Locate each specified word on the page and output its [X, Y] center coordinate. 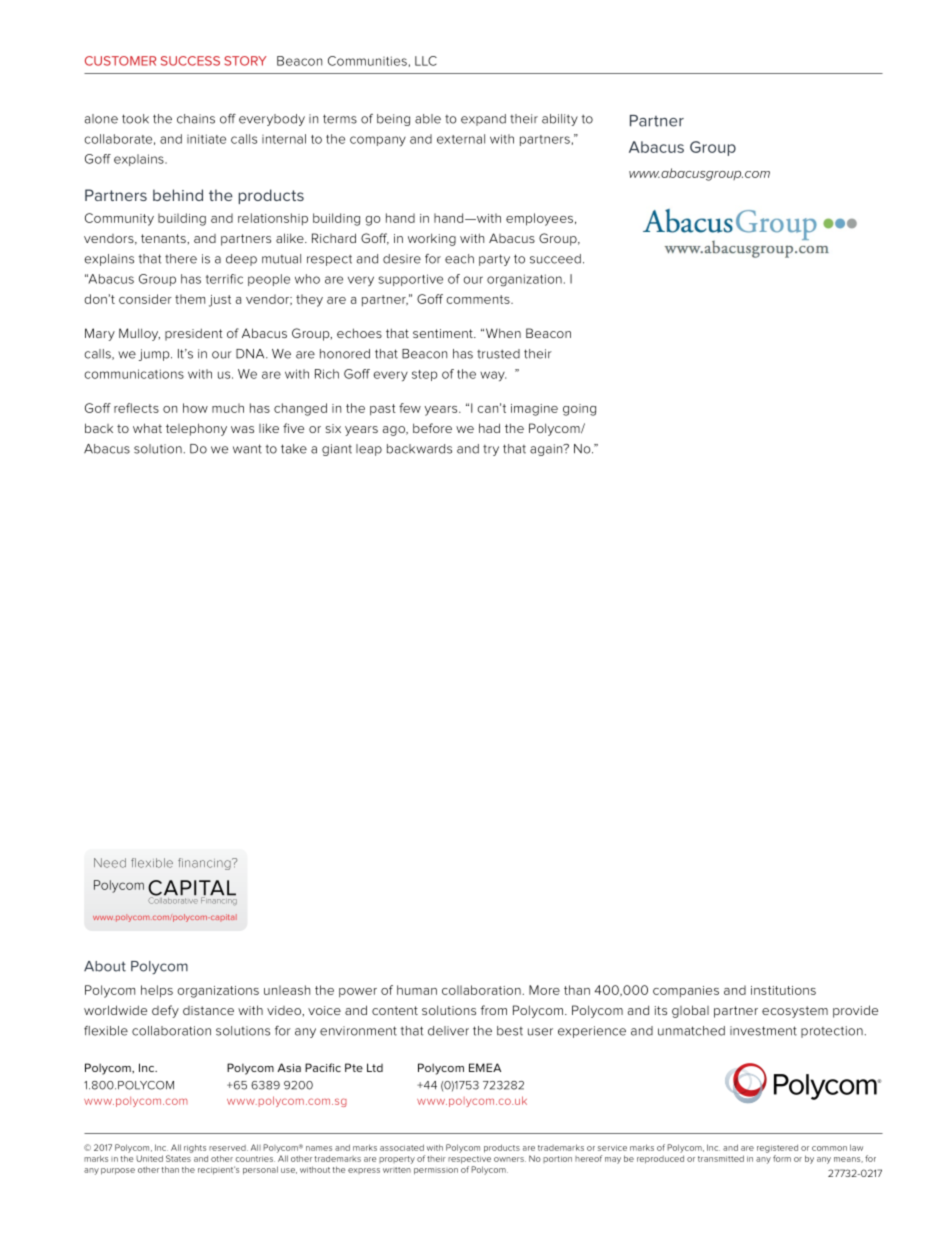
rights [195, 1148]
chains [196, 119]
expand [483, 120]
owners [510, 1159]
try [491, 450]
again [547, 450]
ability [560, 120]
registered [777, 1148]
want [247, 449]
